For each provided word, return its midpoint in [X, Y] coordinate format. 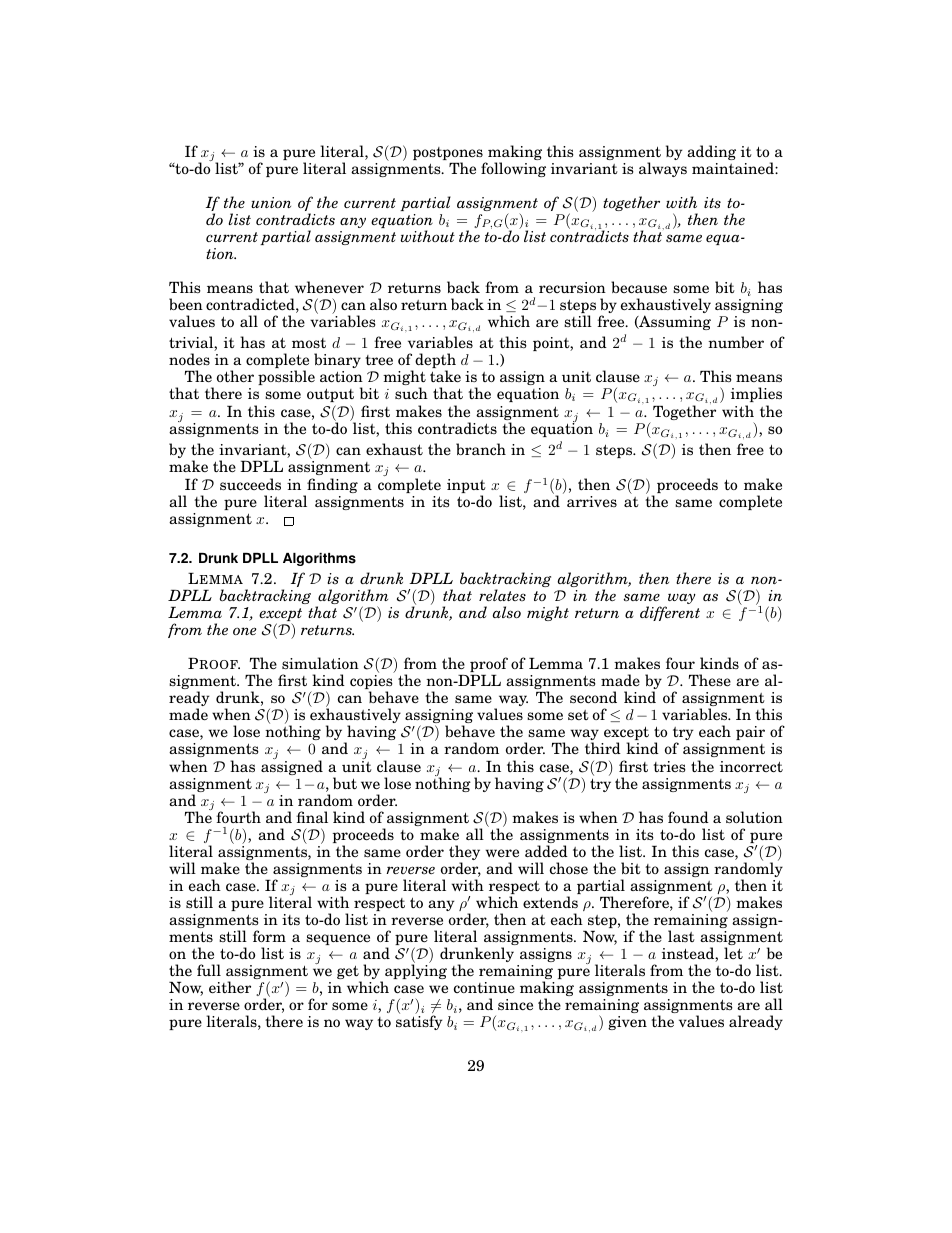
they [464, 854]
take [445, 376]
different [670, 613]
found [688, 817]
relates [502, 595]
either [230, 987]
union [271, 202]
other [235, 376]
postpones [448, 155]
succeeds [250, 484]
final [312, 817]
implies [756, 394]
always [663, 169]
